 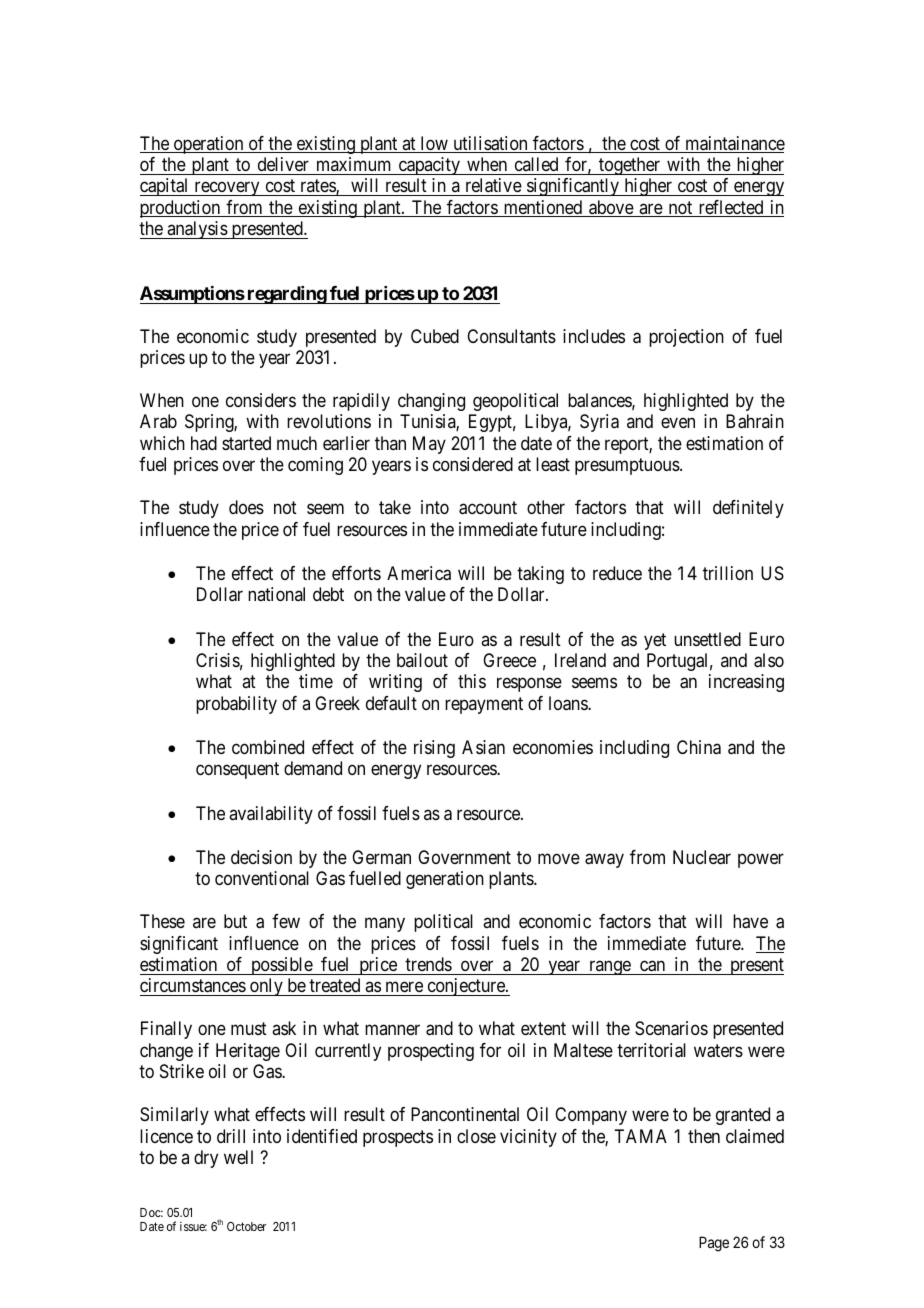 What do you see at coordinates (208, 145) in the screenshot?
I see `operation` at bounding box center [208, 145].
